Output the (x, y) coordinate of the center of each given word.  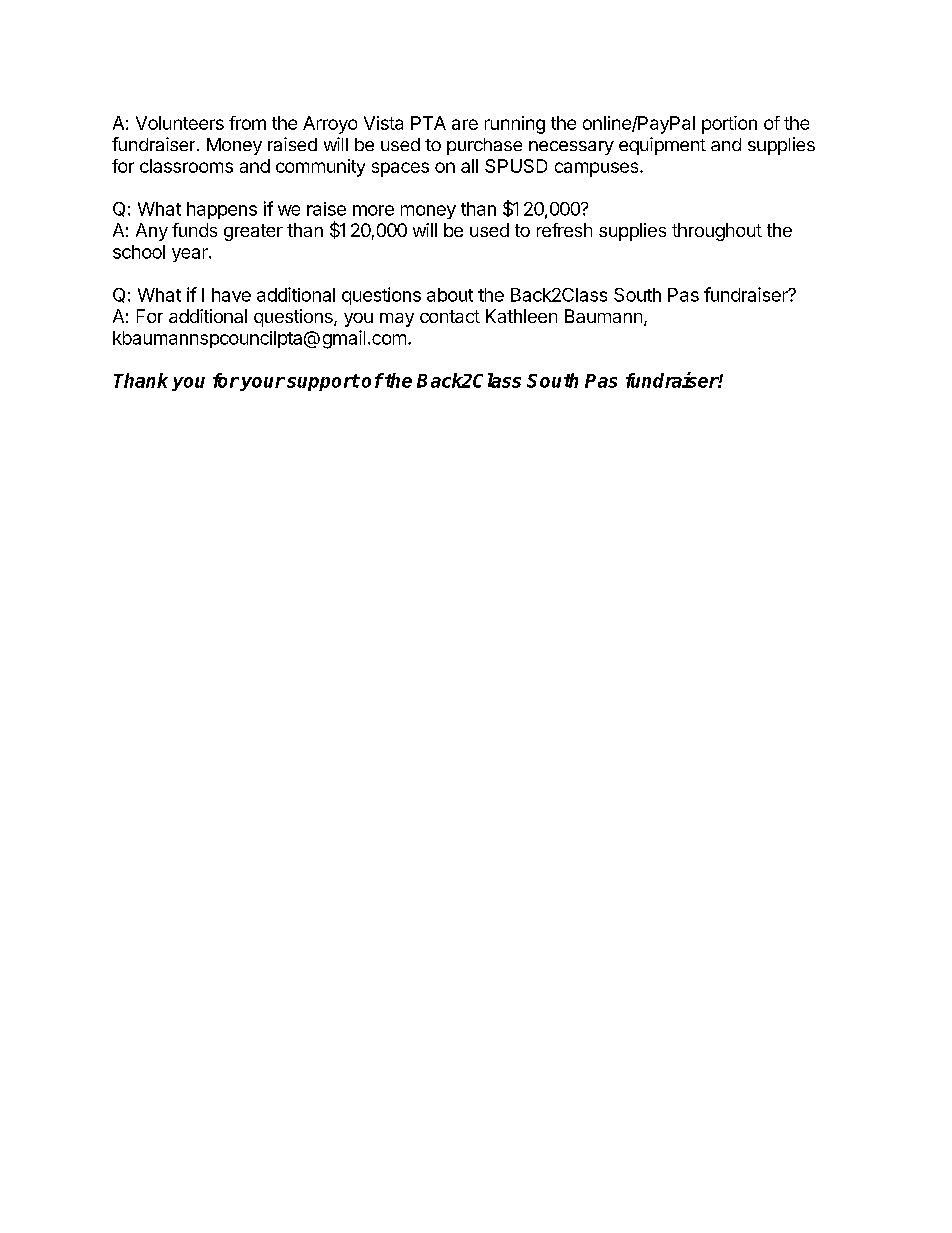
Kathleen (521, 316)
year (191, 255)
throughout (717, 232)
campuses (598, 169)
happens (222, 210)
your (262, 384)
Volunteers (180, 123)
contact (450, 316)
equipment (662, 146)
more (373, 210)
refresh (564, 230)
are (465, 124)
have (231, 295)
